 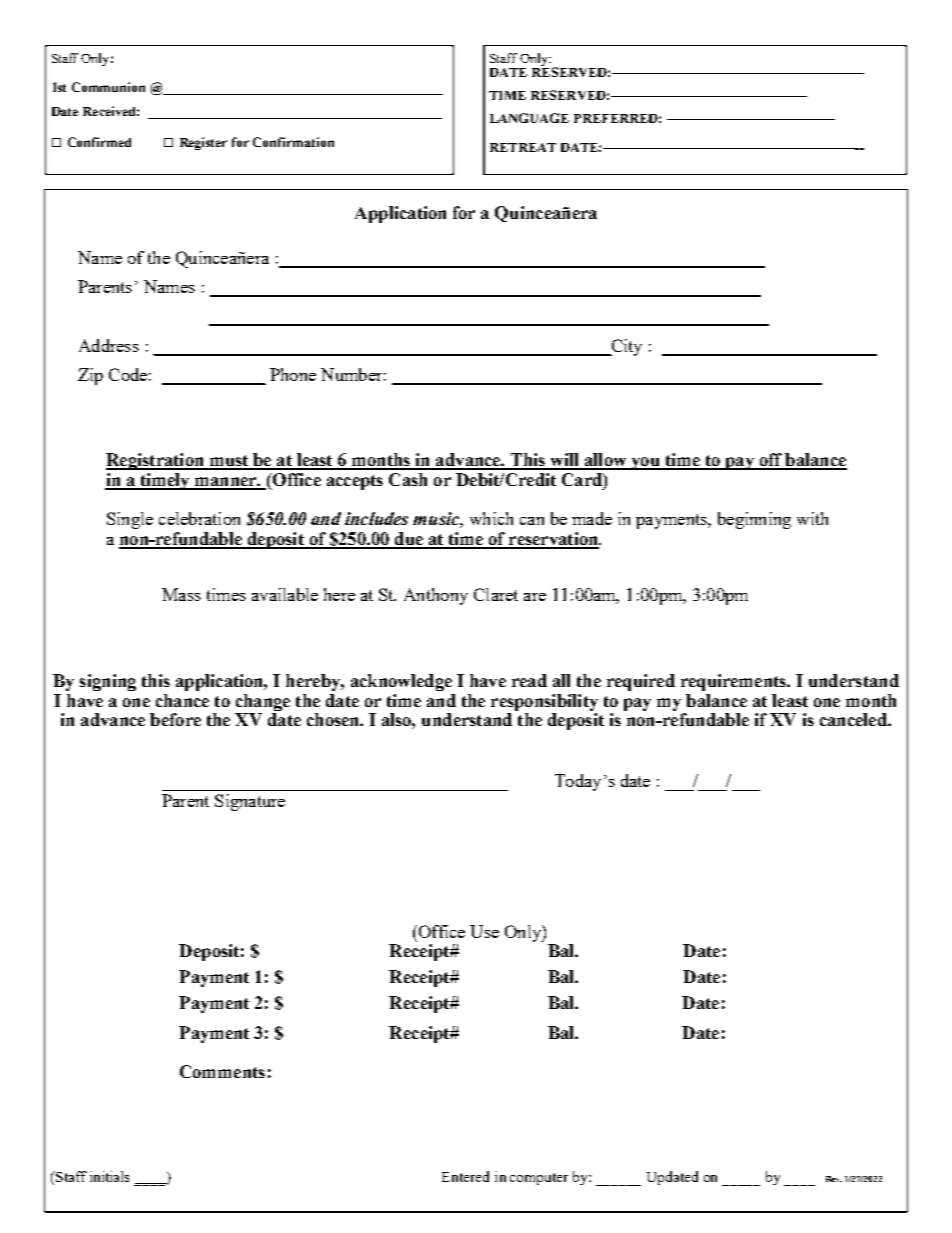 I want to click on Register, so click(x=203, y=143).
